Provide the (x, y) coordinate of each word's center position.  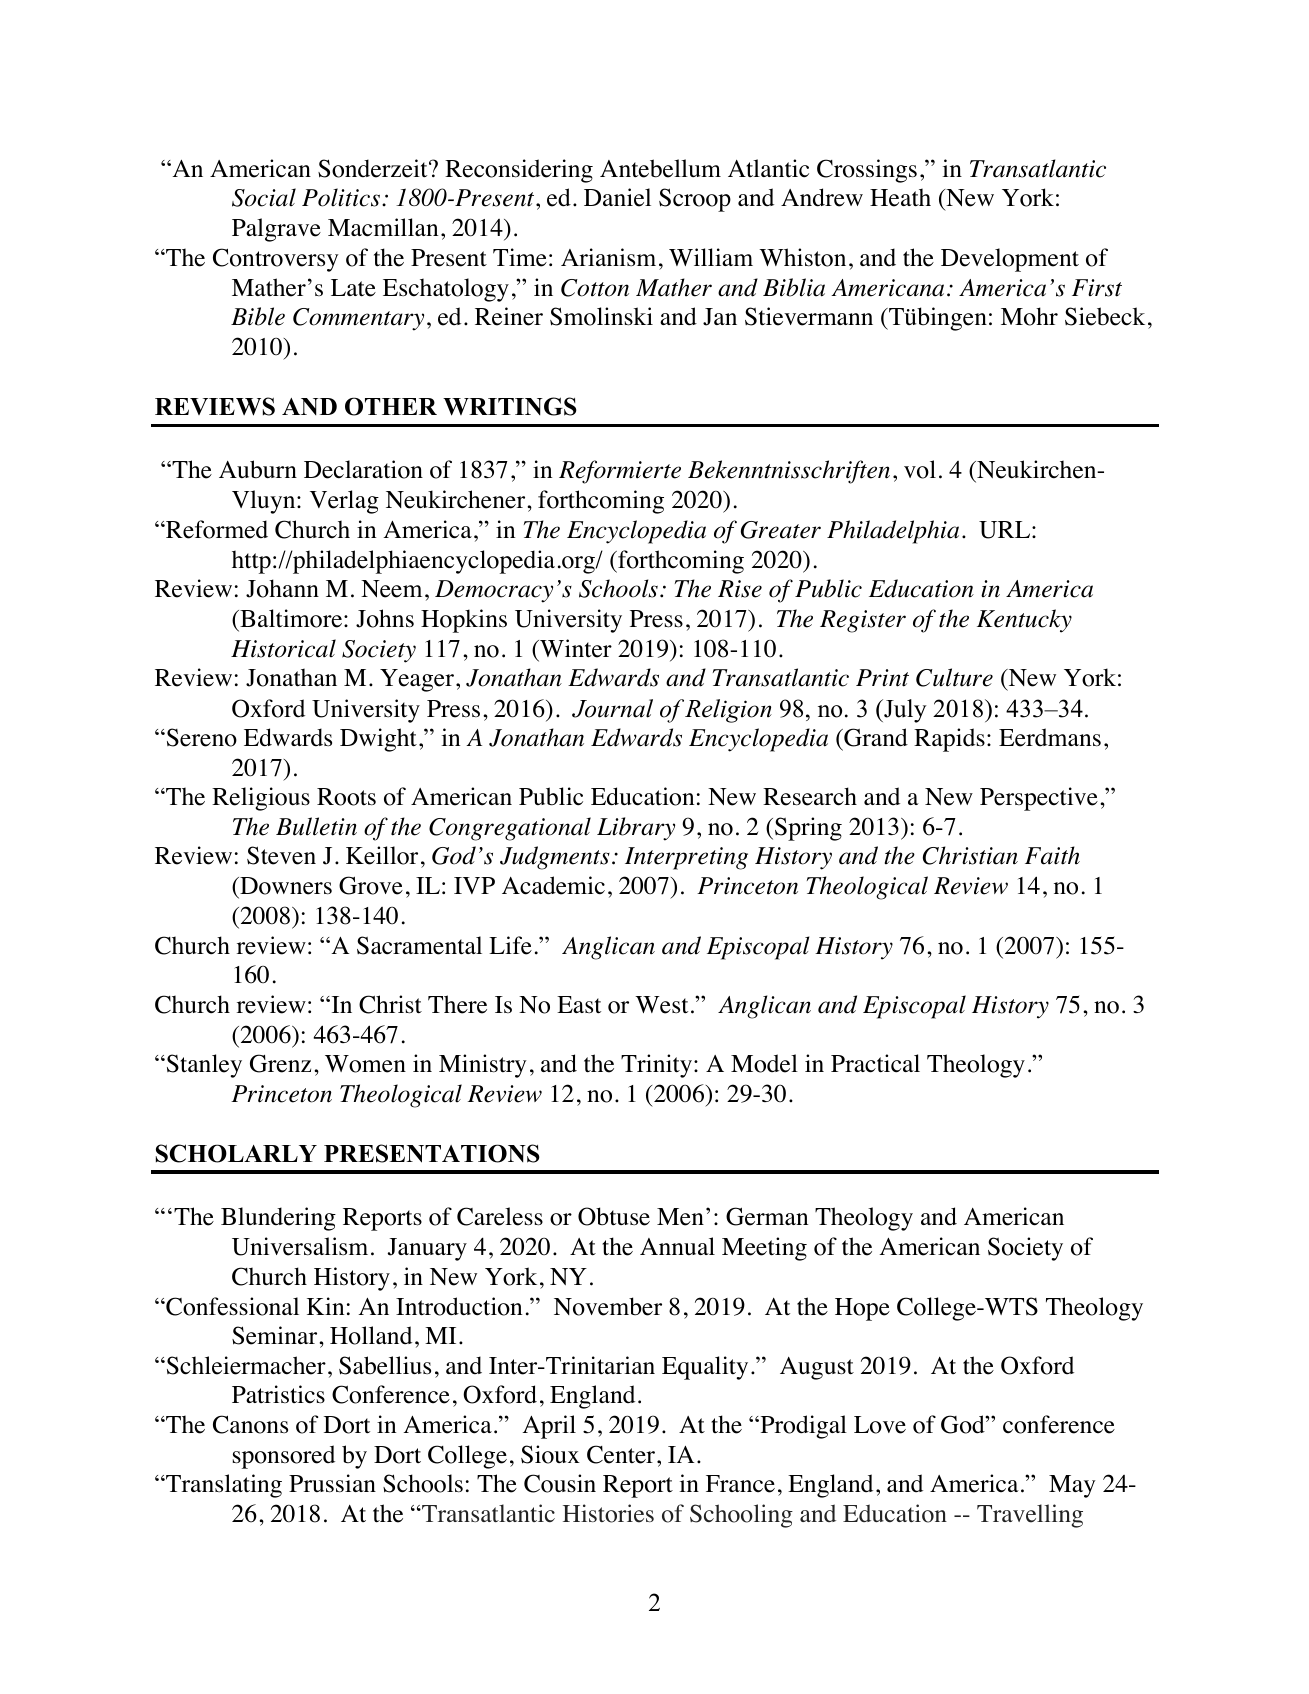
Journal (612, 708)
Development (1010, 260)
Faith (1052, 855)
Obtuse (614, 1216)
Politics (341, 197)
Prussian (332, 1483)
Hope (862, 1309)
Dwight (378, 740)
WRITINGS (510, 406)
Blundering (278, 1219)
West (661, 1005)
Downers (285, 887)
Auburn (258, 469)
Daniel (617, 197)
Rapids (949, 740)
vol (920, 469)
